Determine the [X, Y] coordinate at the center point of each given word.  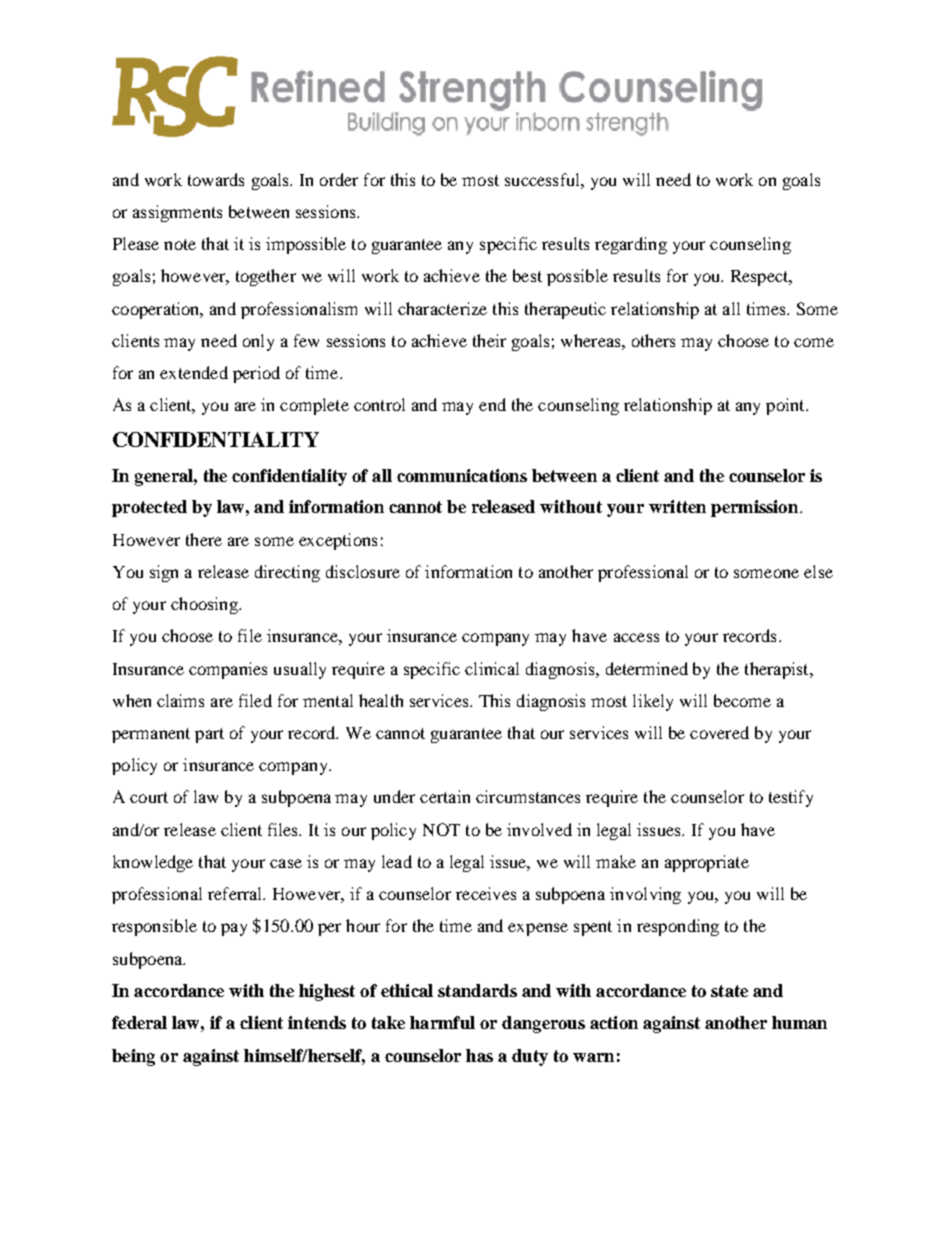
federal [139, 1022]
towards [216, 179]
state [729, 991]
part [209, 735]
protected [149, 508]
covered [719, 732]
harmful [442, 1022]
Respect [761, 278]
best [527, 275]
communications [462, 475]
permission [754, 508]
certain [445, 796]
